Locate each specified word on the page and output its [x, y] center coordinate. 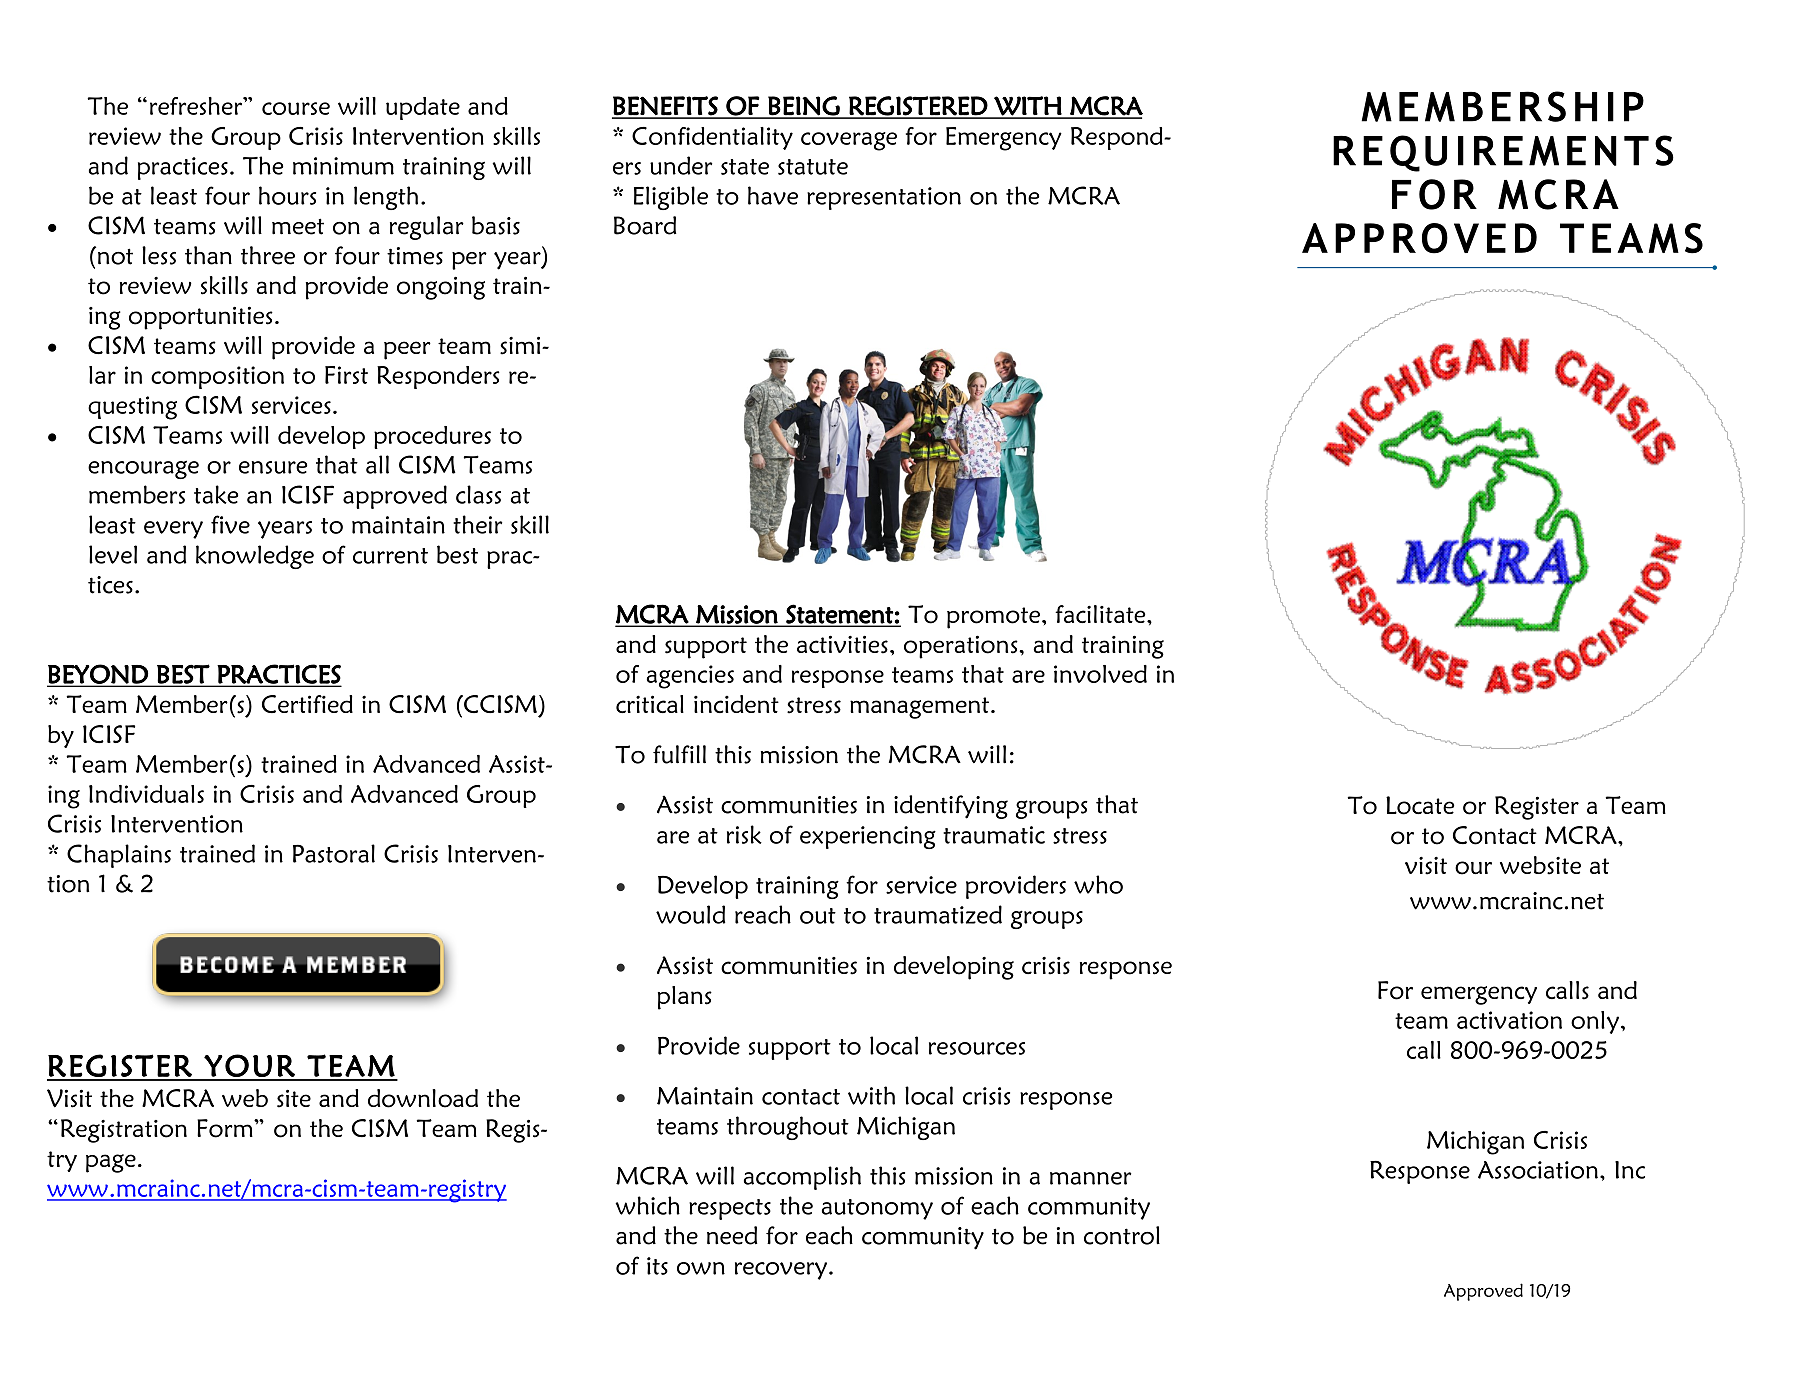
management [921, 708]
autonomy [877, 1209]
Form [226, 1128]
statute [813, 167]
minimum [343, 166]
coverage [849, 141]
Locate [1420, 805]
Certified [307, 704]
